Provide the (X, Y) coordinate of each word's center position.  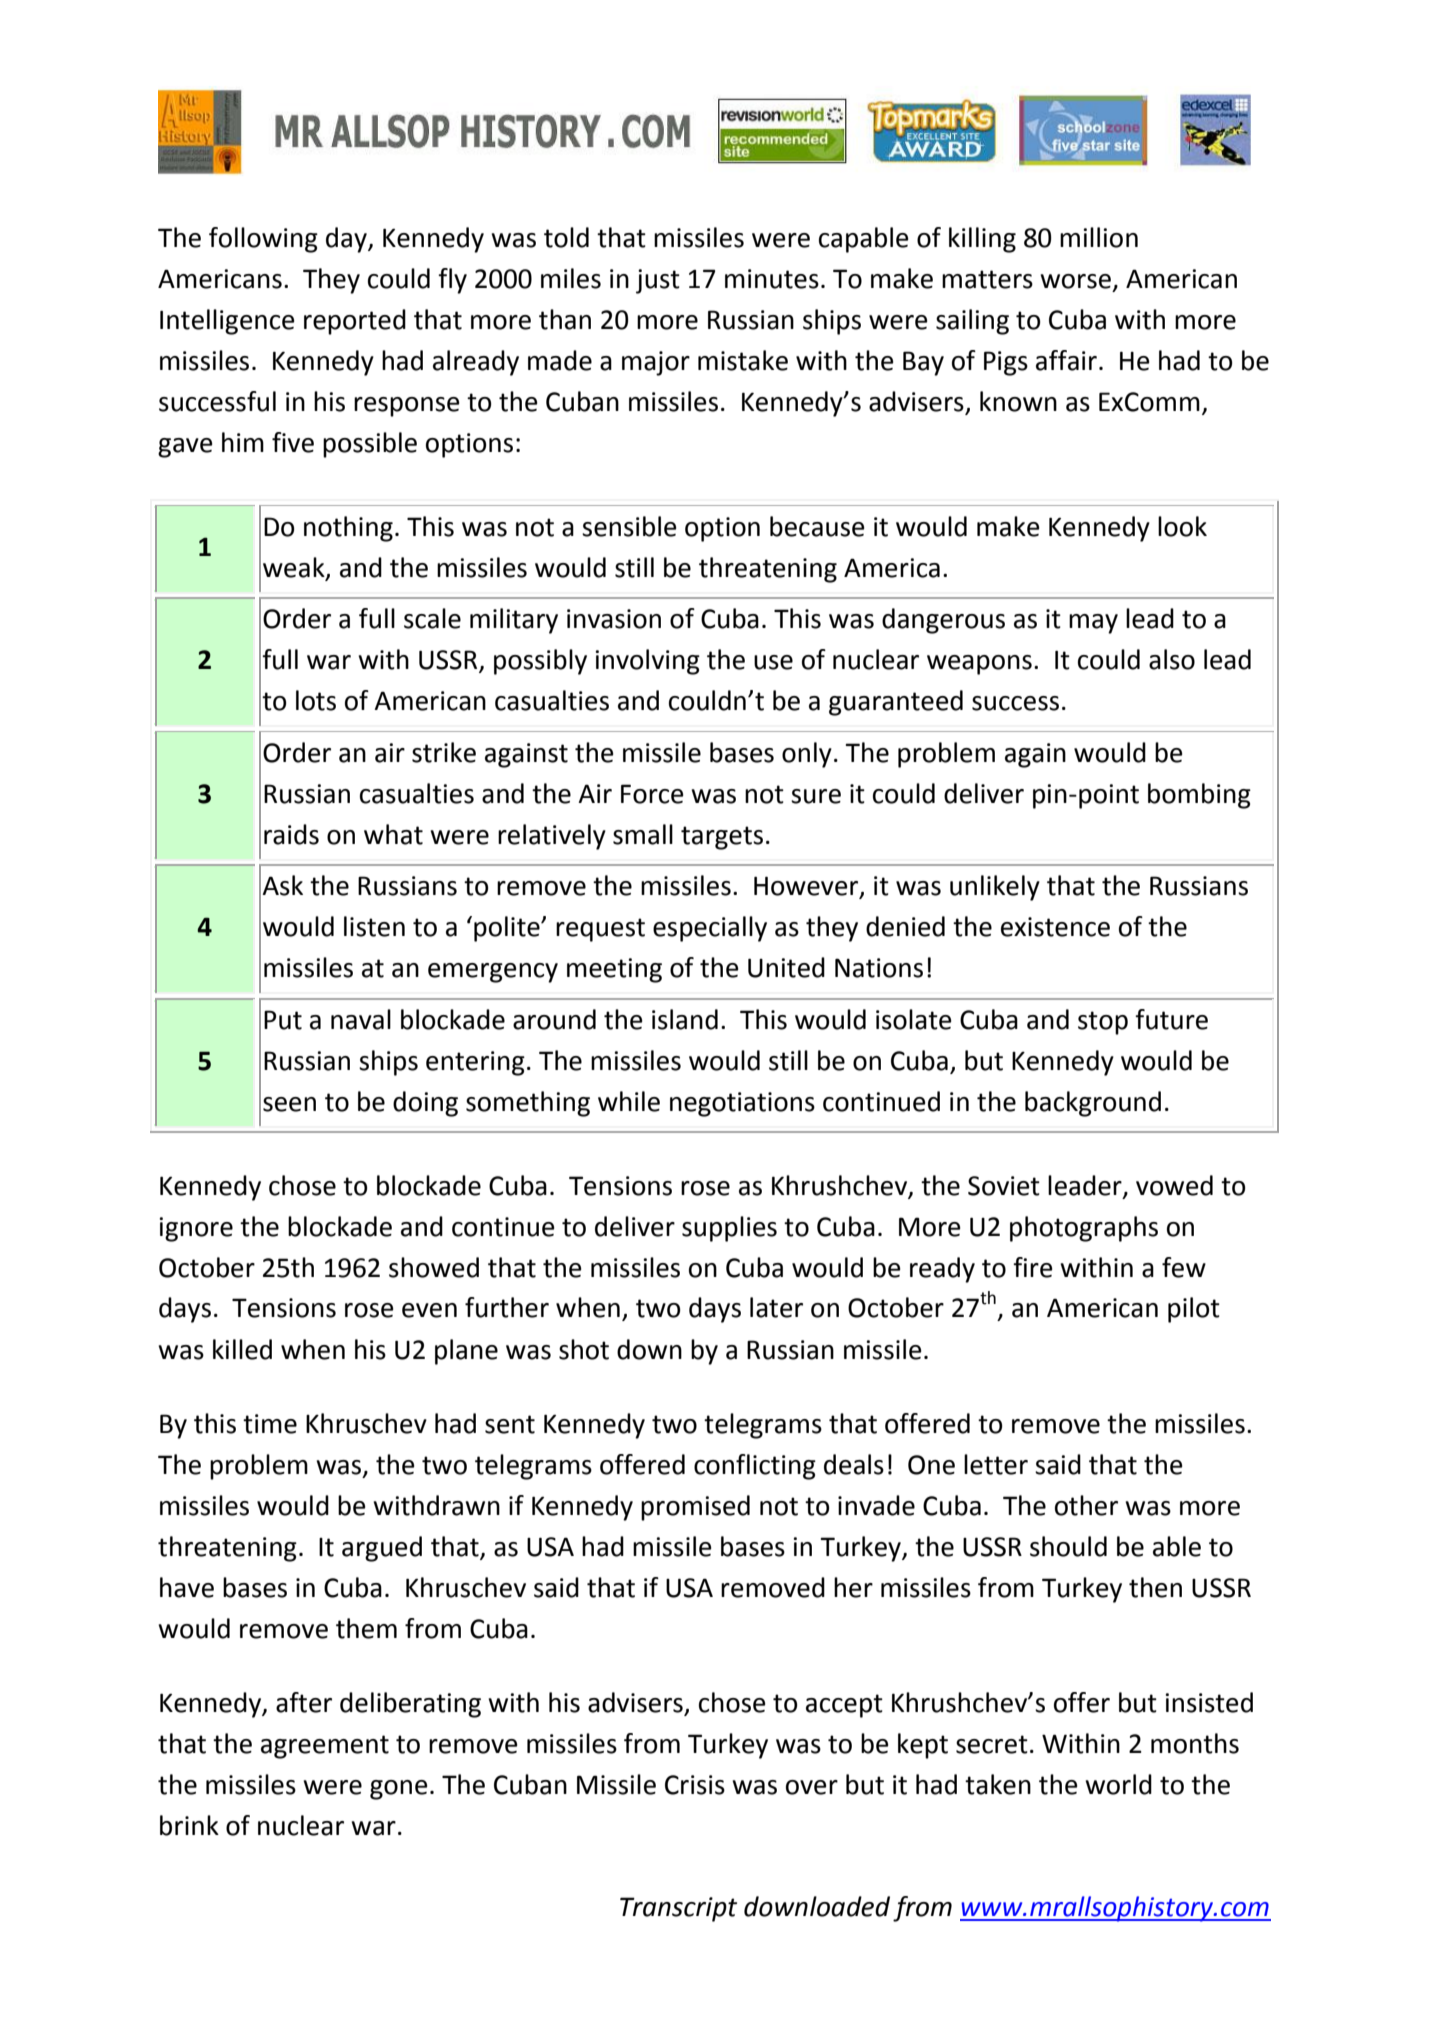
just (658, 281)
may (1093, 624)
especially (710, 929)
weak (295, 568)
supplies (729, 1229)
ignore (196, 1229)
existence (1055, 927)
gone (399, 1790)
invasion (614, 619)
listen (374, 926)
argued (382, 1549)
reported (355, 322)
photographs (1084, 1229)
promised (695, 1508)
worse (1075, 281)
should (1068, 1546)
